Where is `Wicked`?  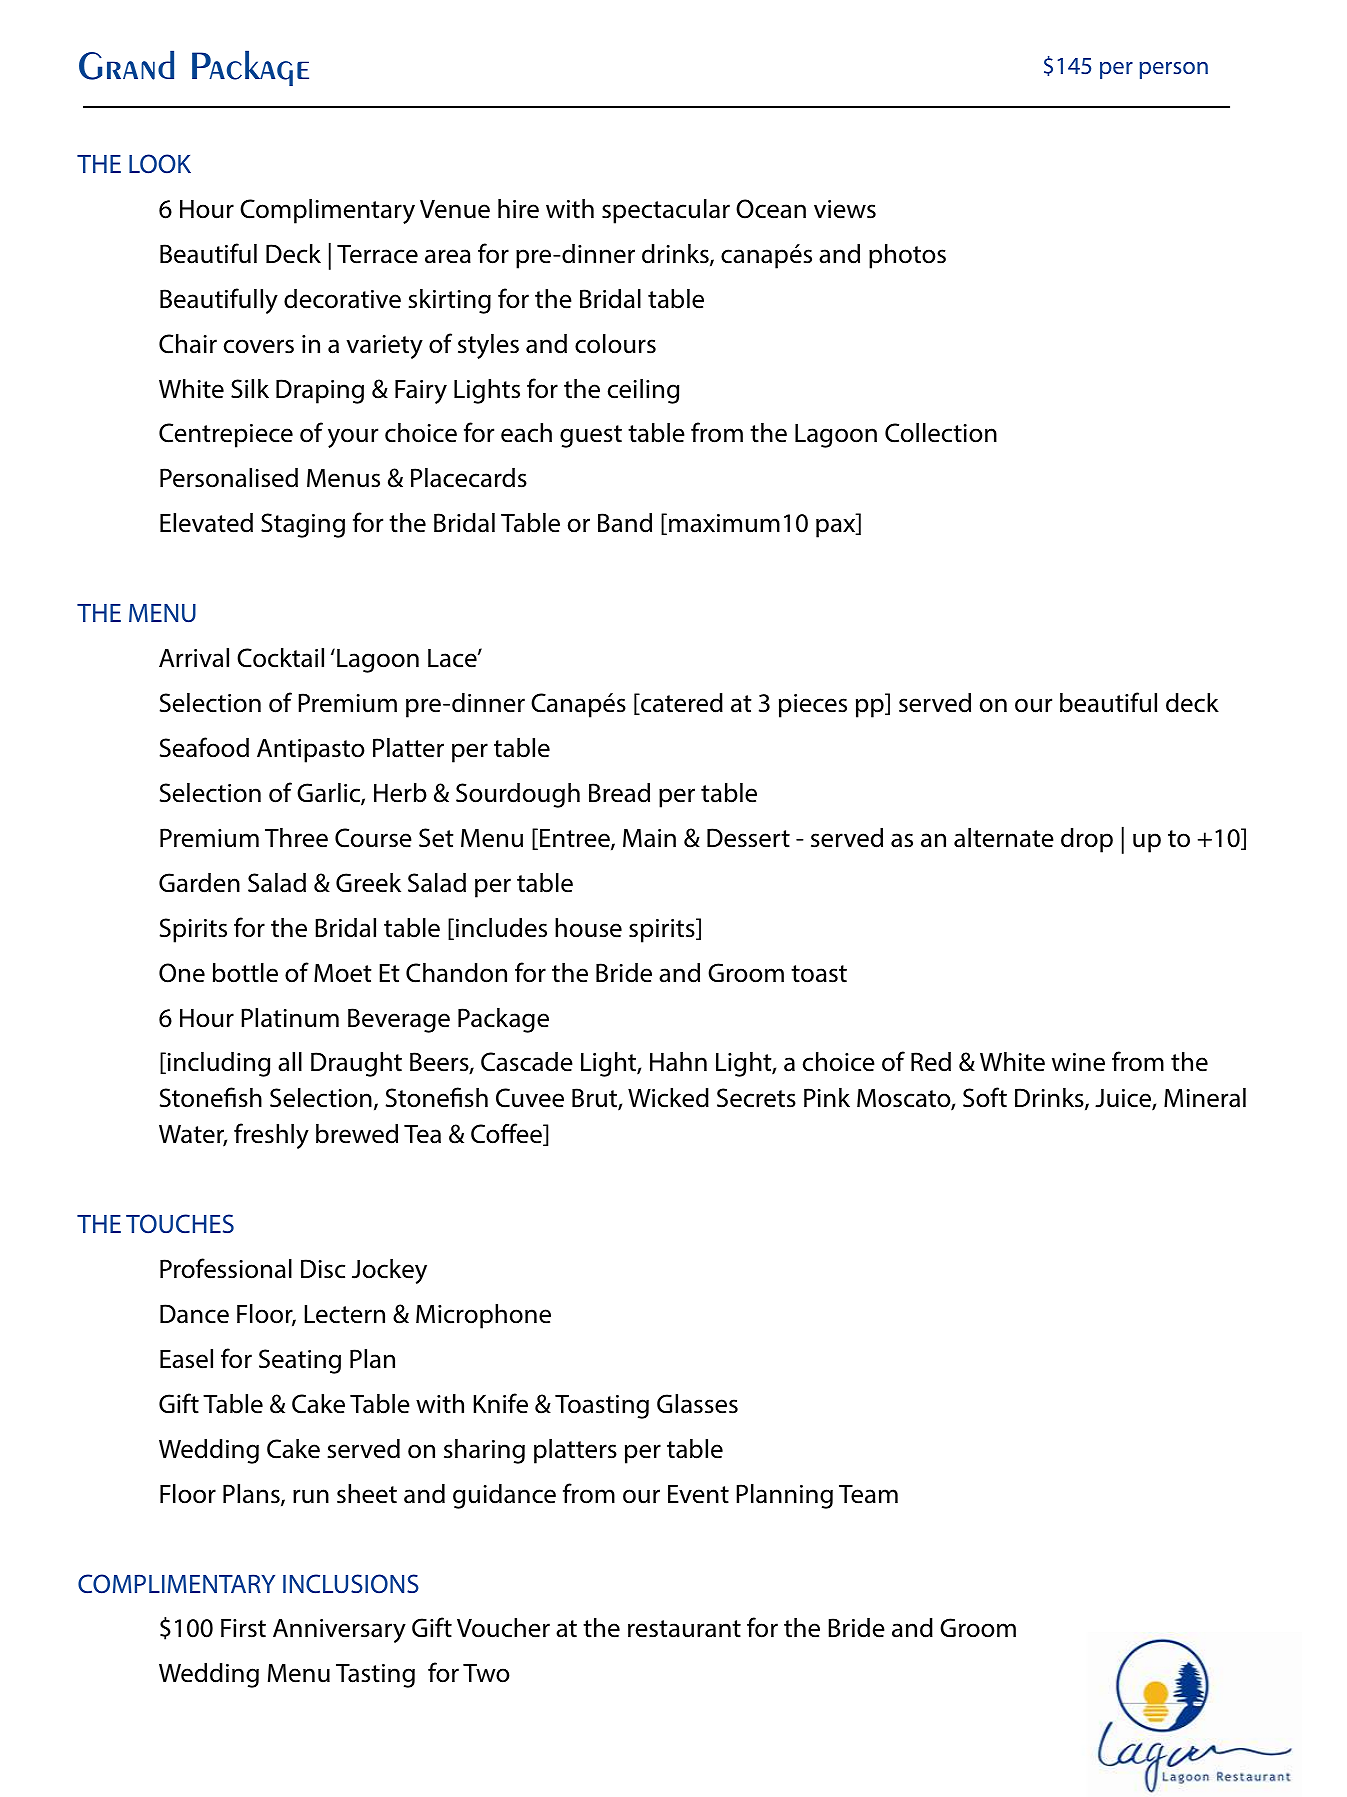 Wicked is located at coordinates (668, 1098).
